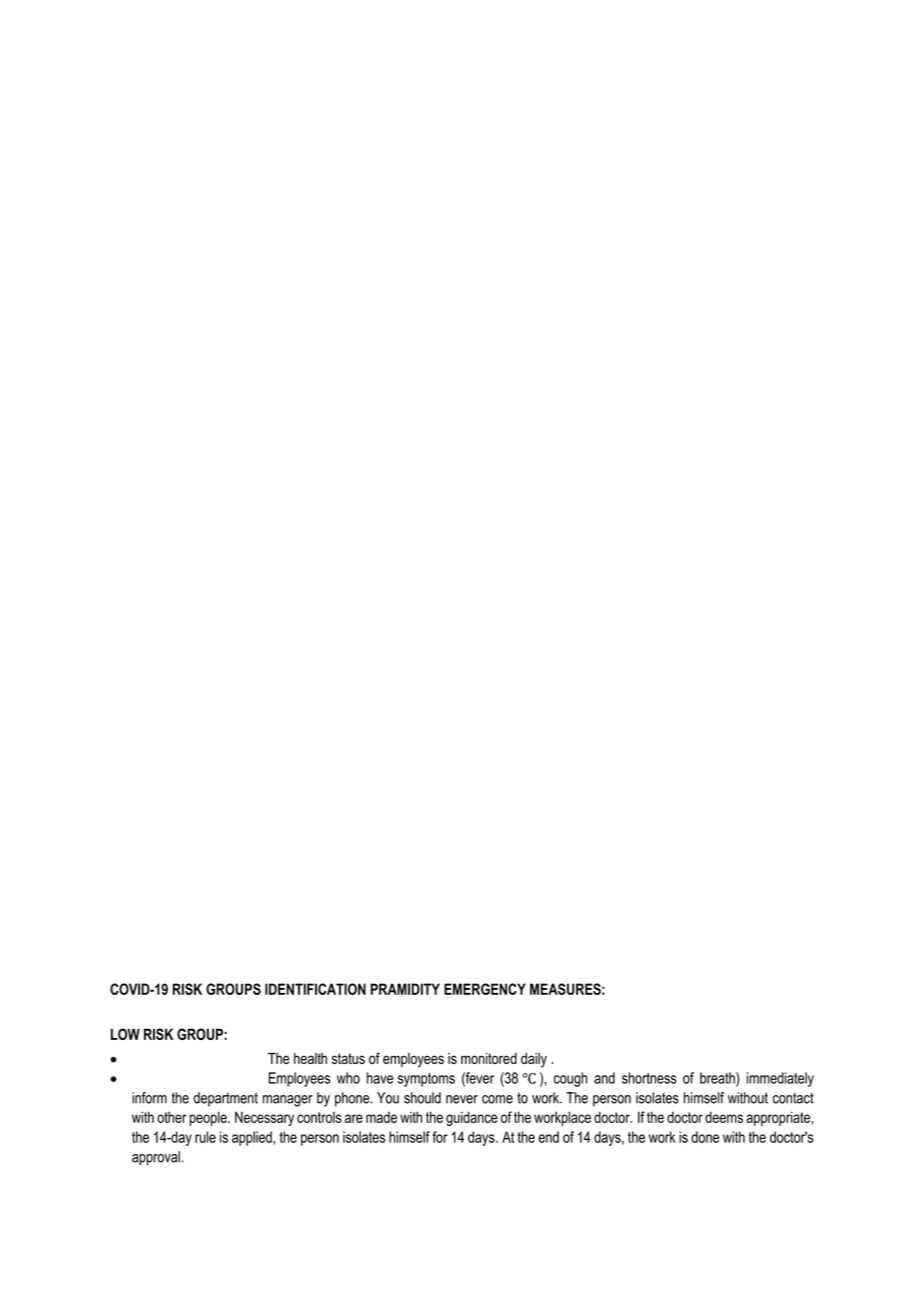 Image resolution: width=924 pixels, height=1308 pixels. I want to click on contact, so click(793, 1098).
